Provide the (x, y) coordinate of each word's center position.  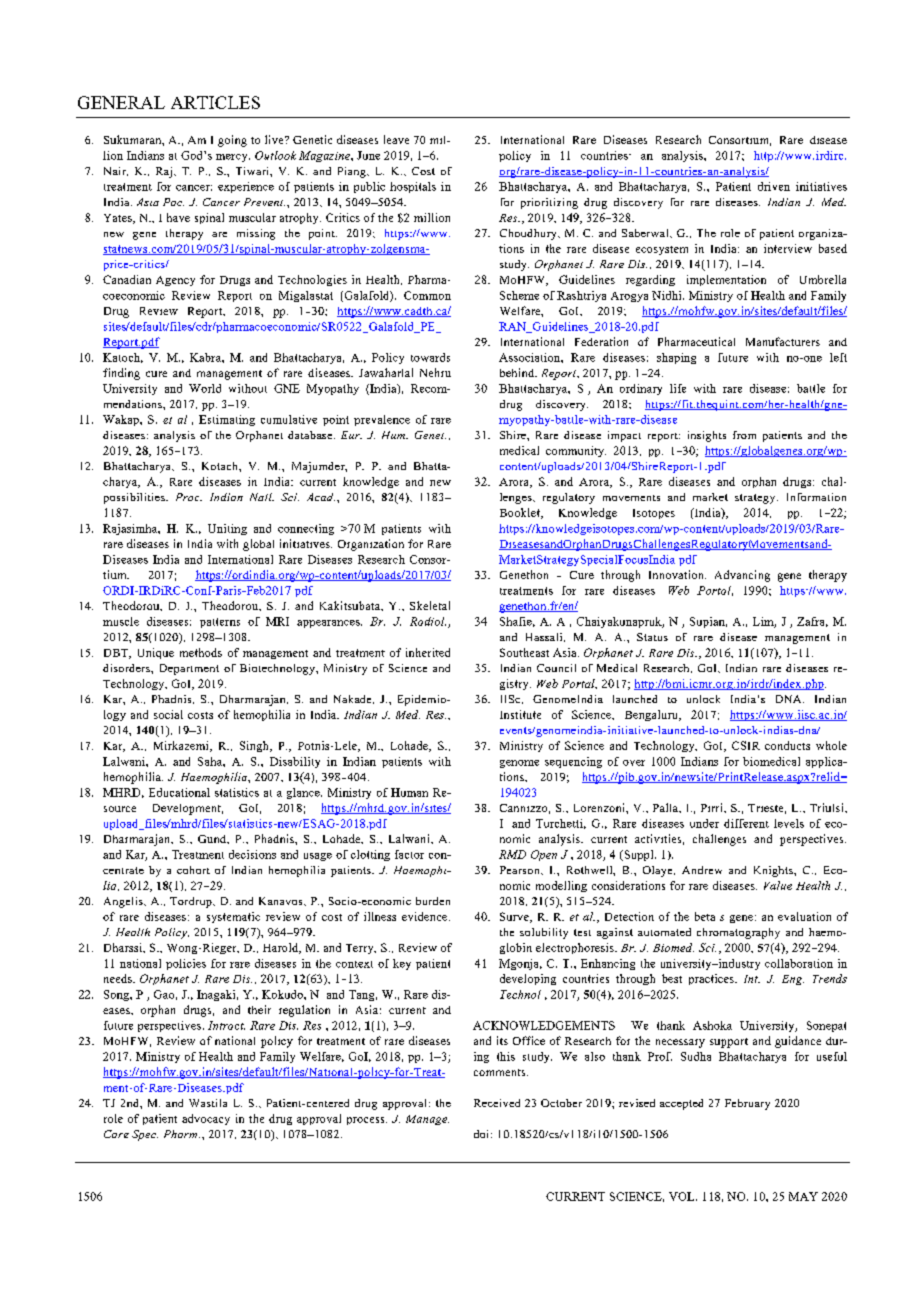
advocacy (206, 1119)
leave (396, 139)
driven (774, 186)
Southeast (524, 652)
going (232, 141)
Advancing (742, 576)
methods (201, 652)
